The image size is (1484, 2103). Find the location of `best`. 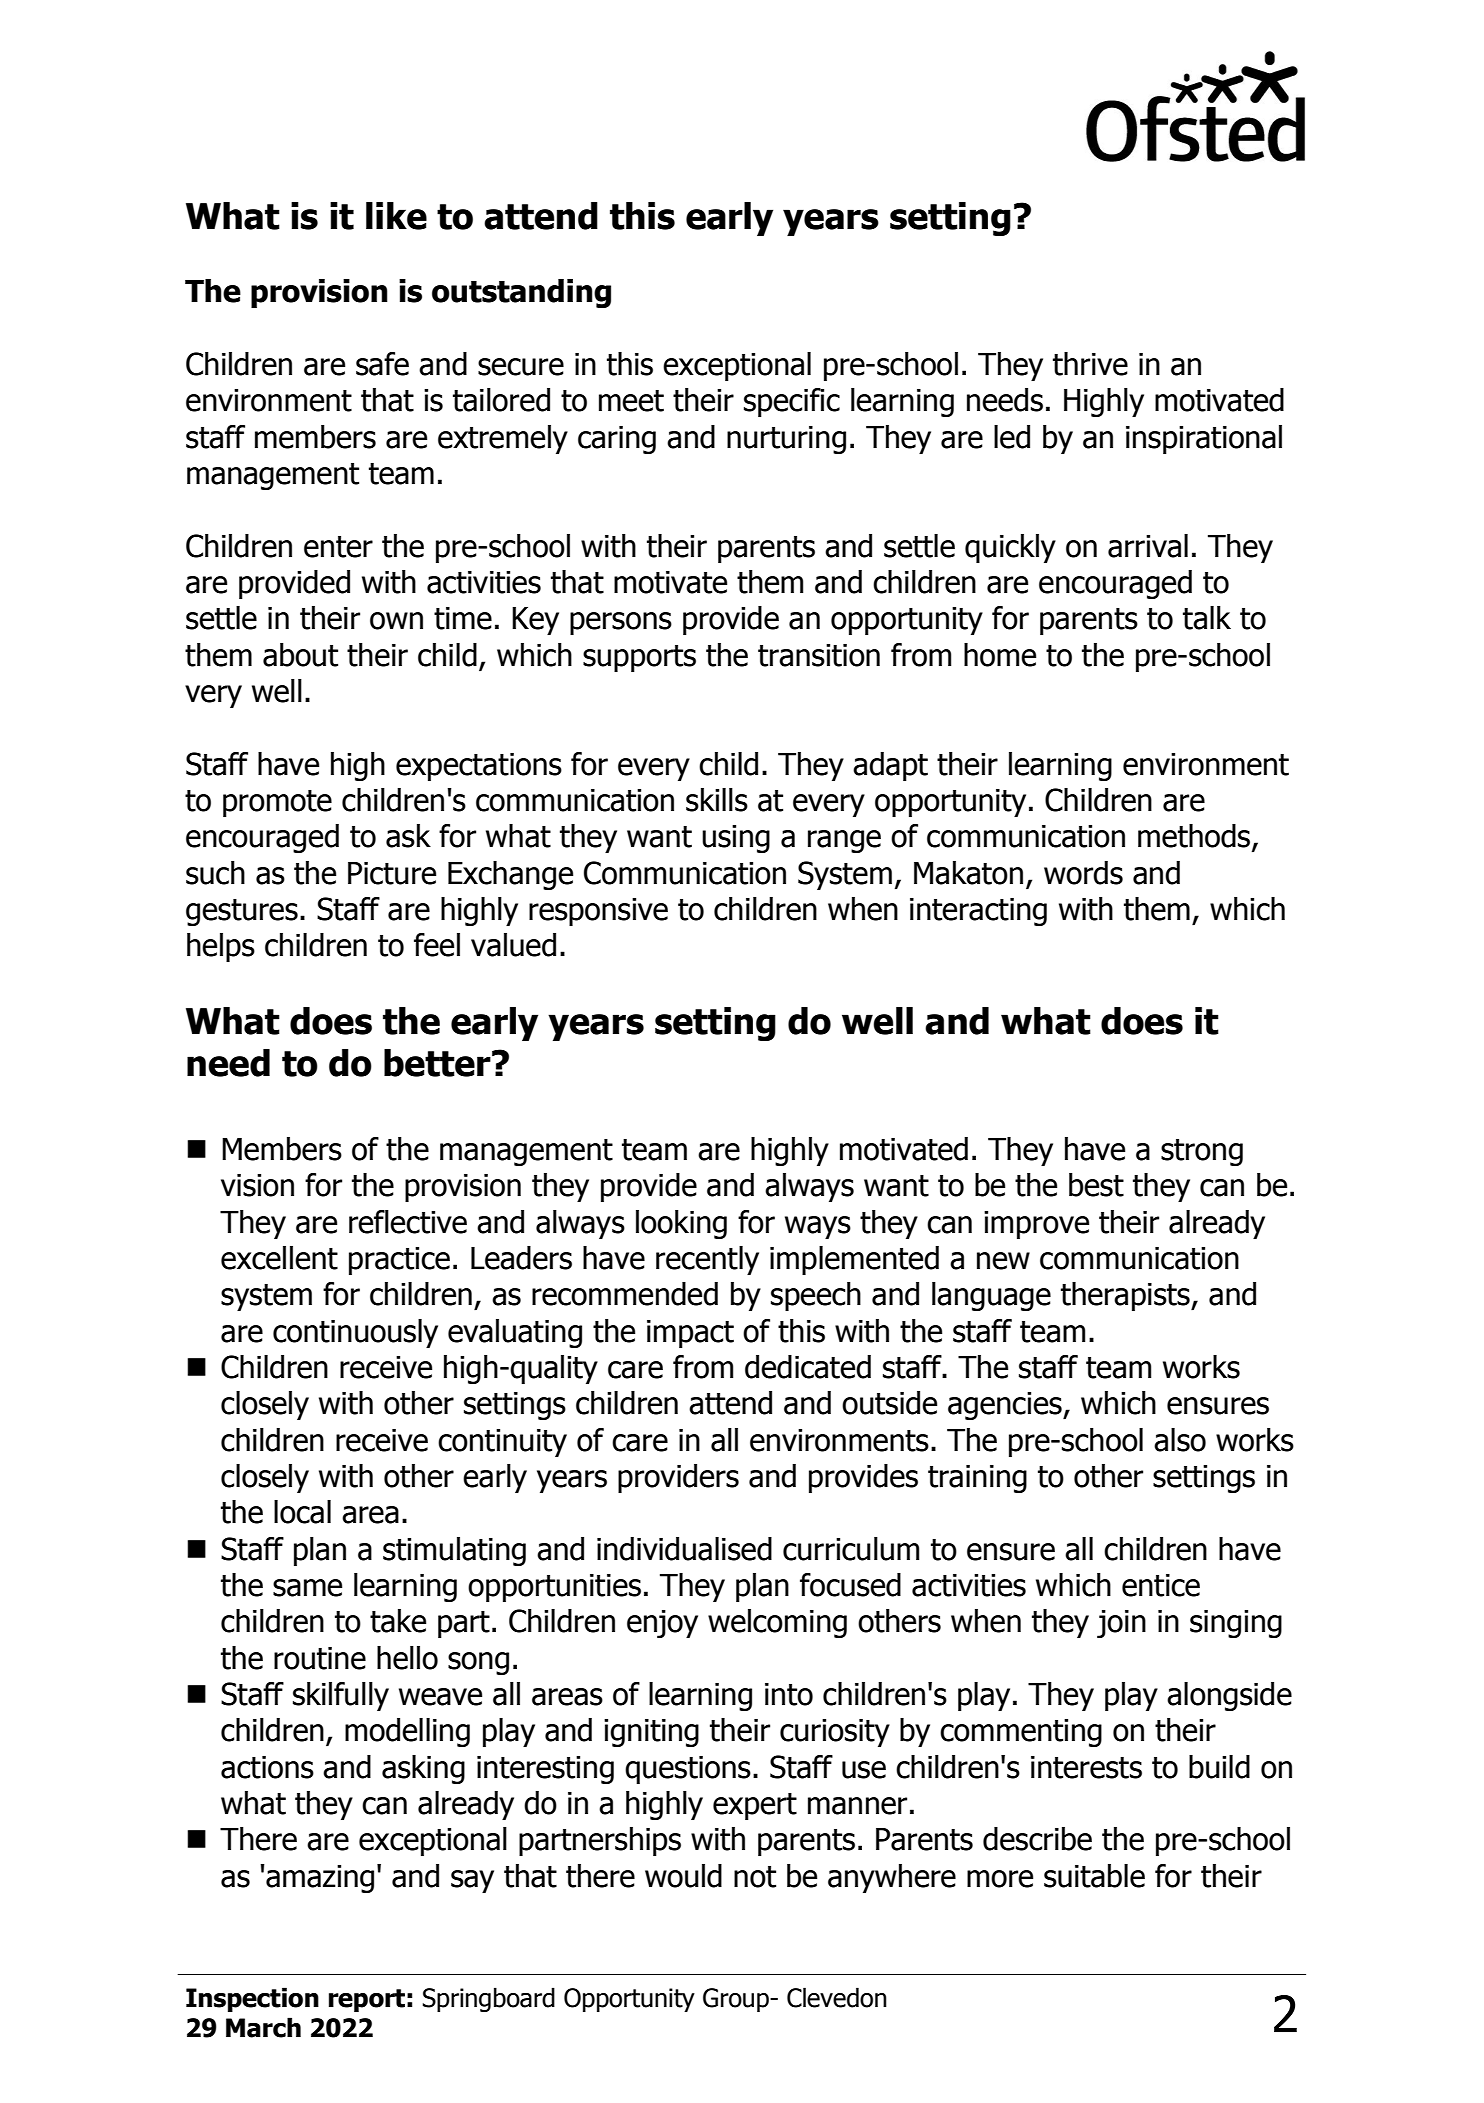

best is located at coordinates (1096, 1185).
